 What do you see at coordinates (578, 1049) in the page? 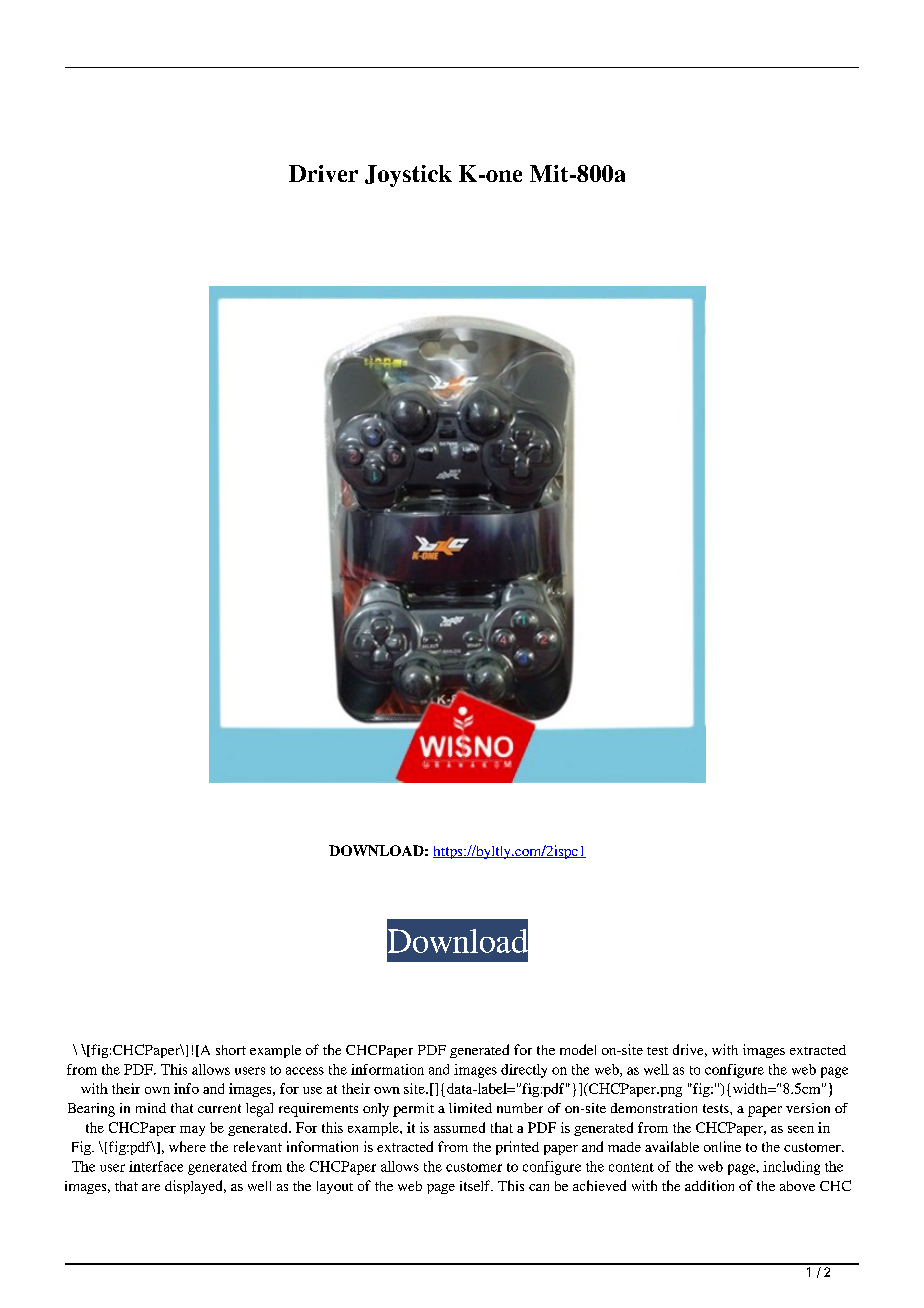
I see `model` at bounding box center [578, 1049].
